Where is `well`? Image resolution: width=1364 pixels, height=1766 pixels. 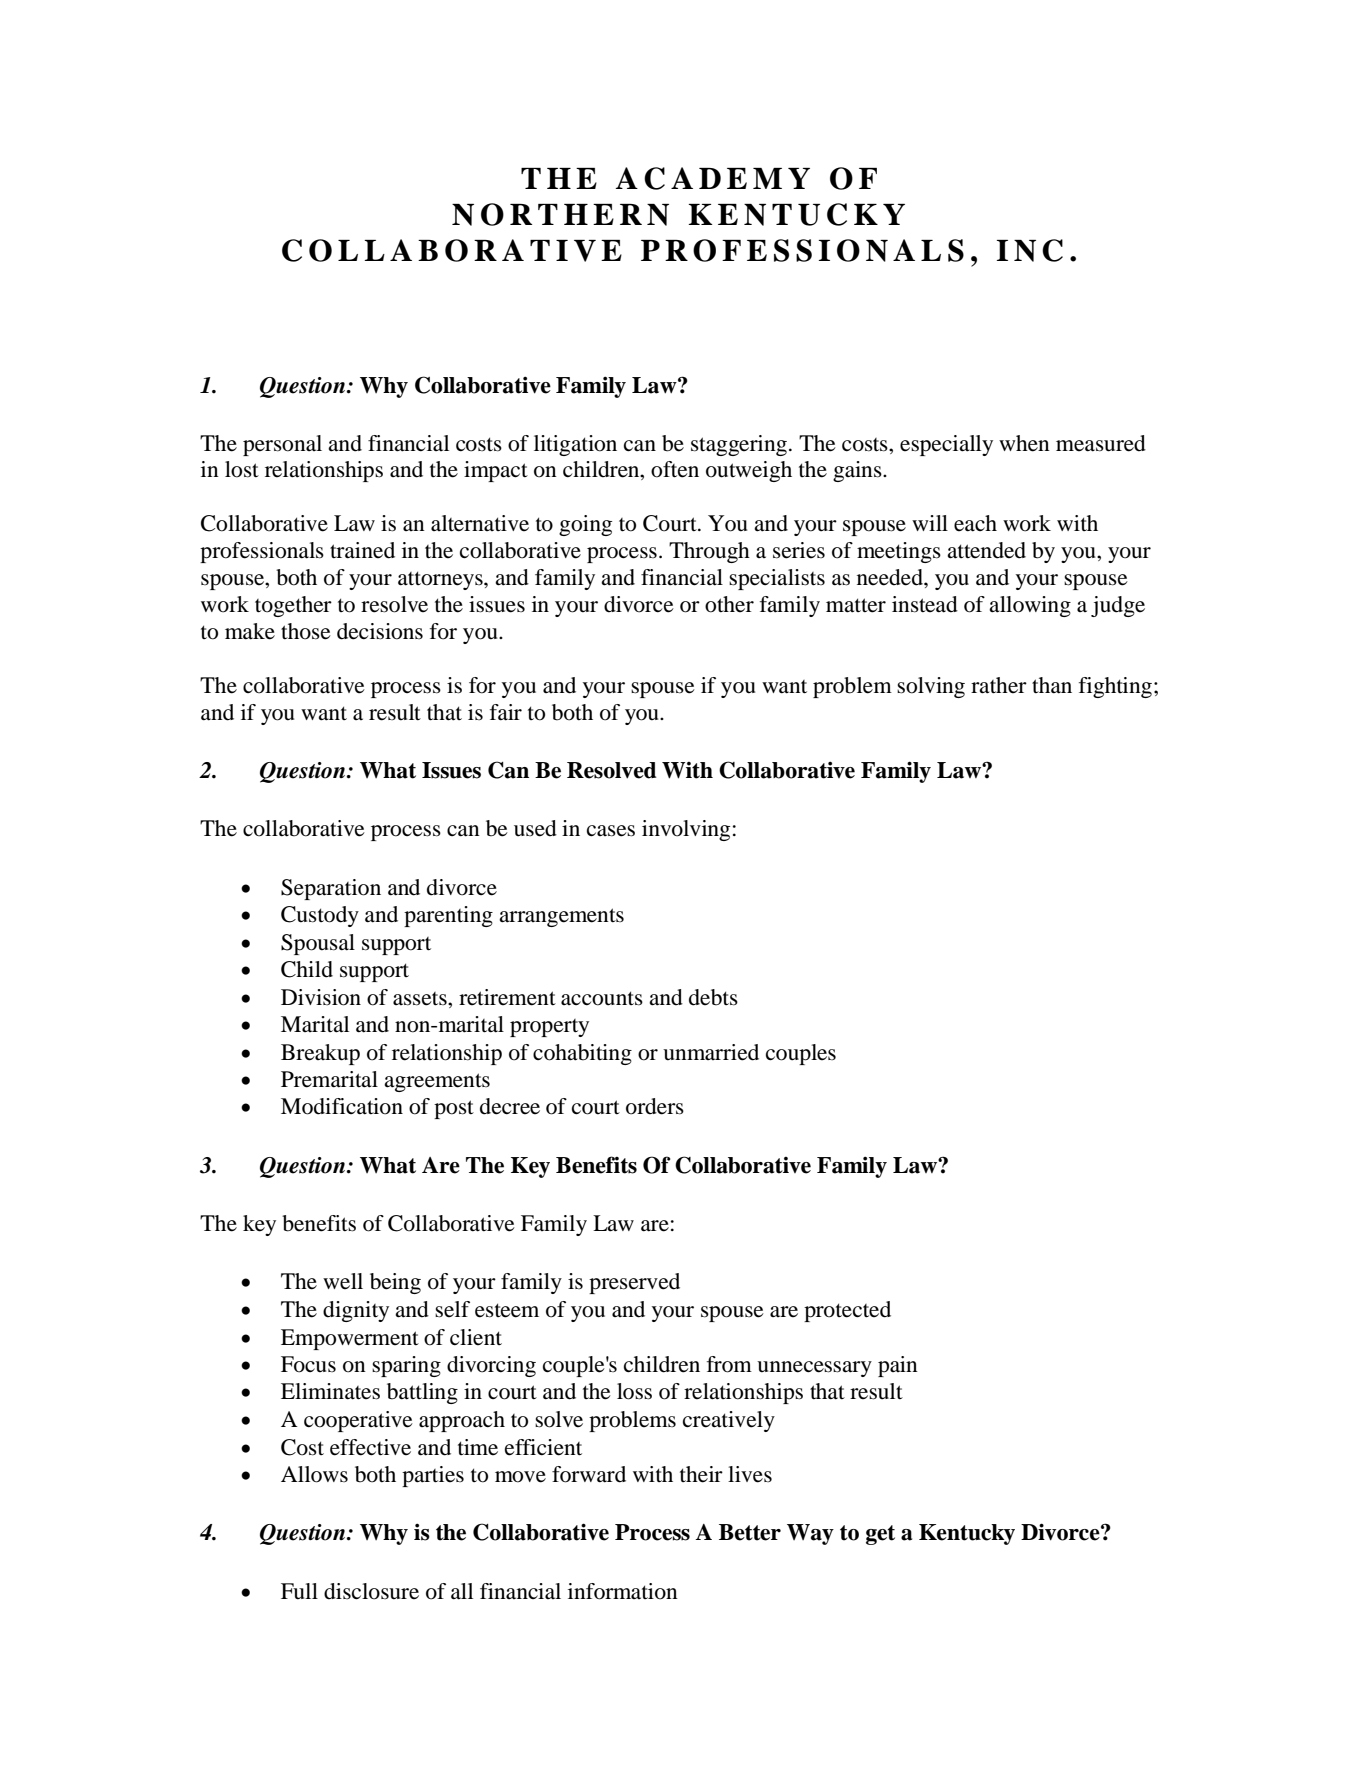 well is located at coordinates (343, 1281).
